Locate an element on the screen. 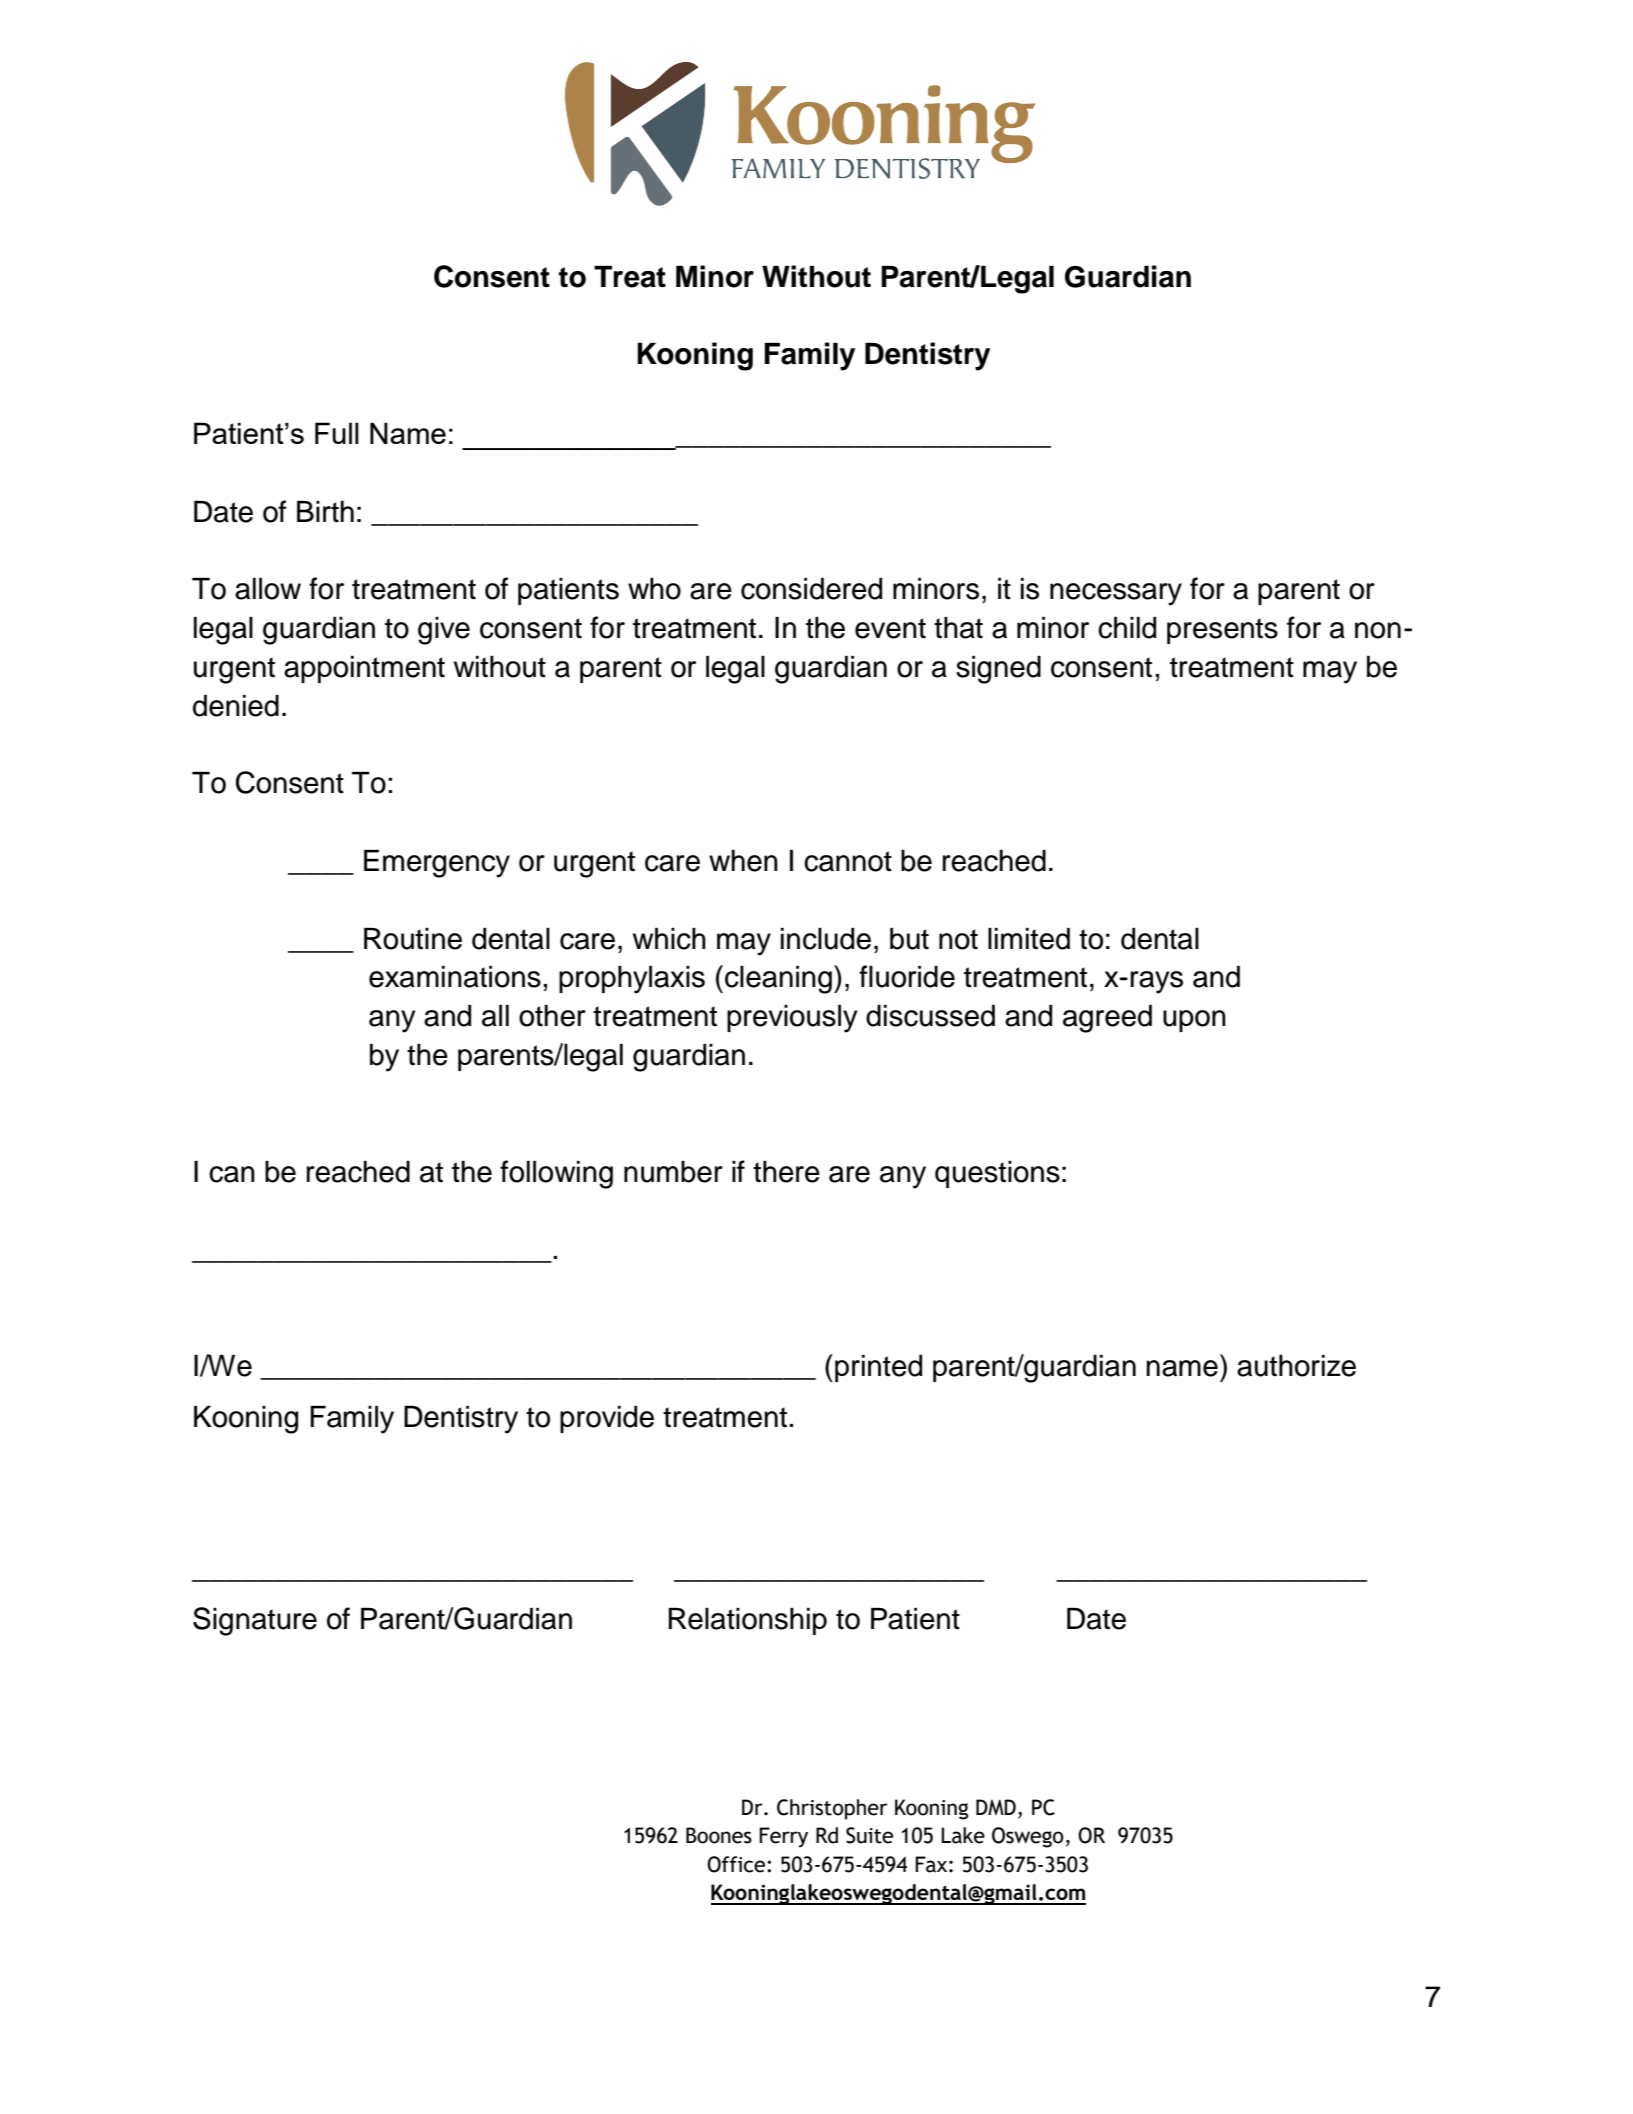 The width and height of the screenshot is (1633, 2114). there is located at coordinates (786, 1172).
